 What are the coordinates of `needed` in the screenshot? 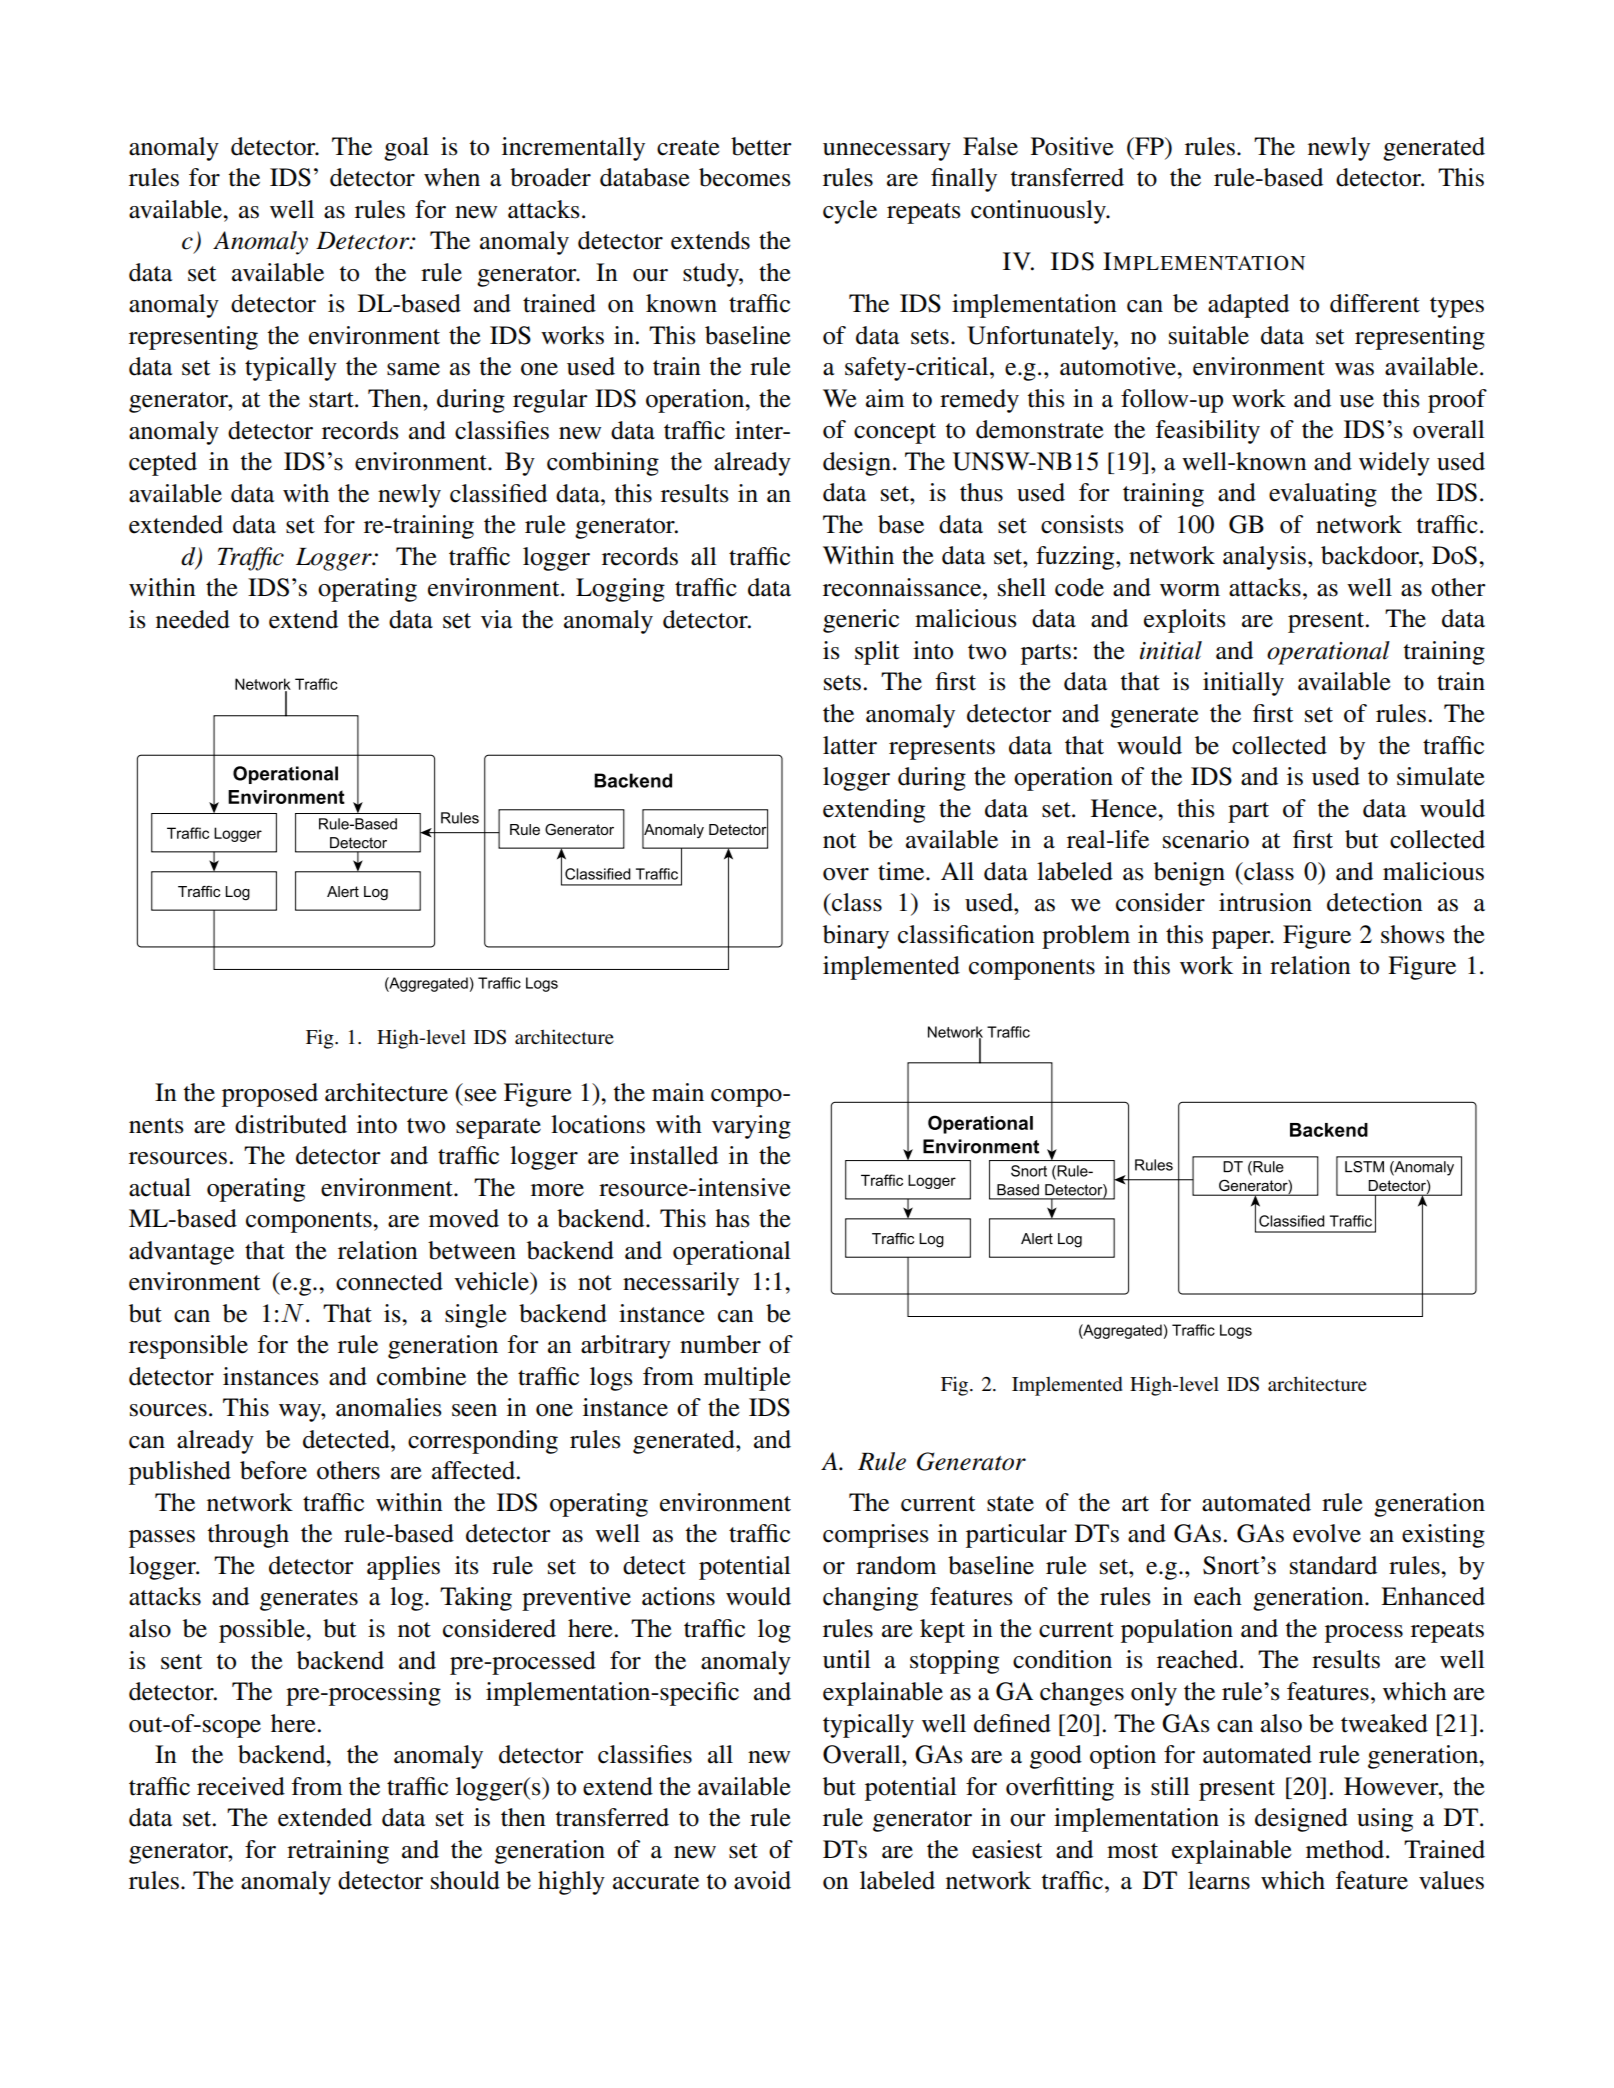 It's located at (193, 619).
